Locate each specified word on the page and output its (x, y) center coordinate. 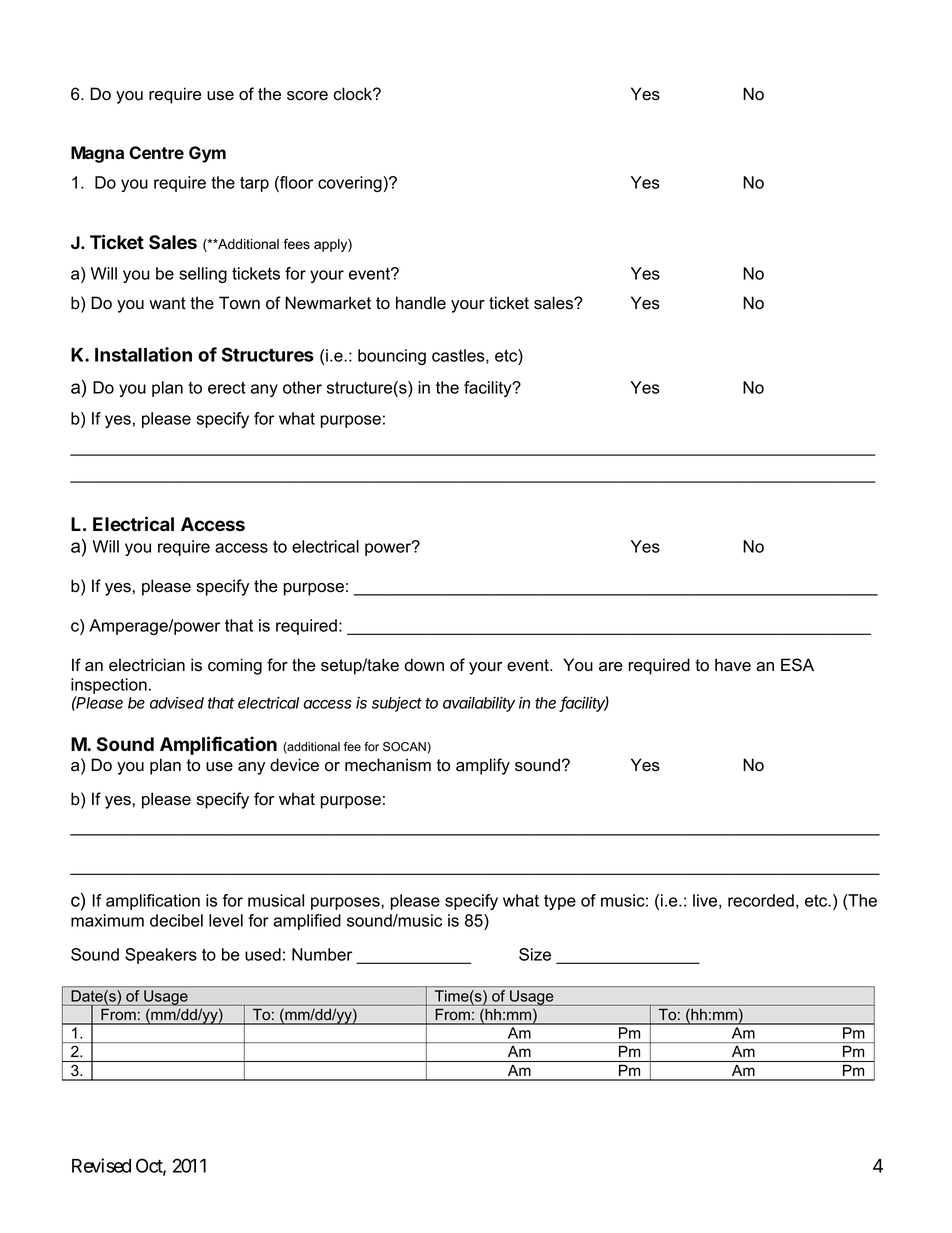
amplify (483, 766)
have (733, 665)
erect (227, 388)
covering (351, 184)
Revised (101, 1165)
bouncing (392, 357)
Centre (156, 152)
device (294, 765)
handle (421, 303)
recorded (761, 900)
